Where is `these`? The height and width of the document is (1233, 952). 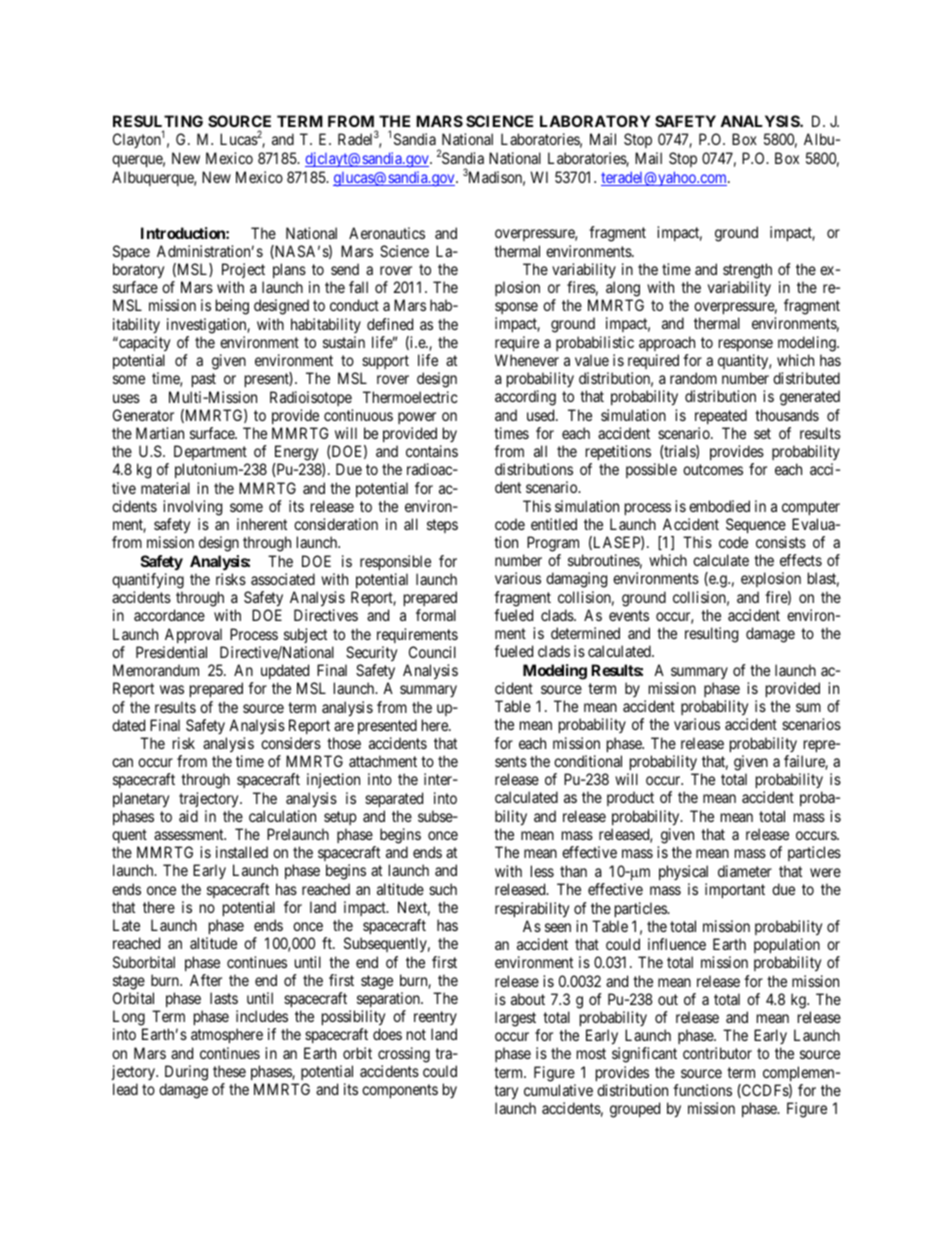 these is located at coordinates (229, 1071).
